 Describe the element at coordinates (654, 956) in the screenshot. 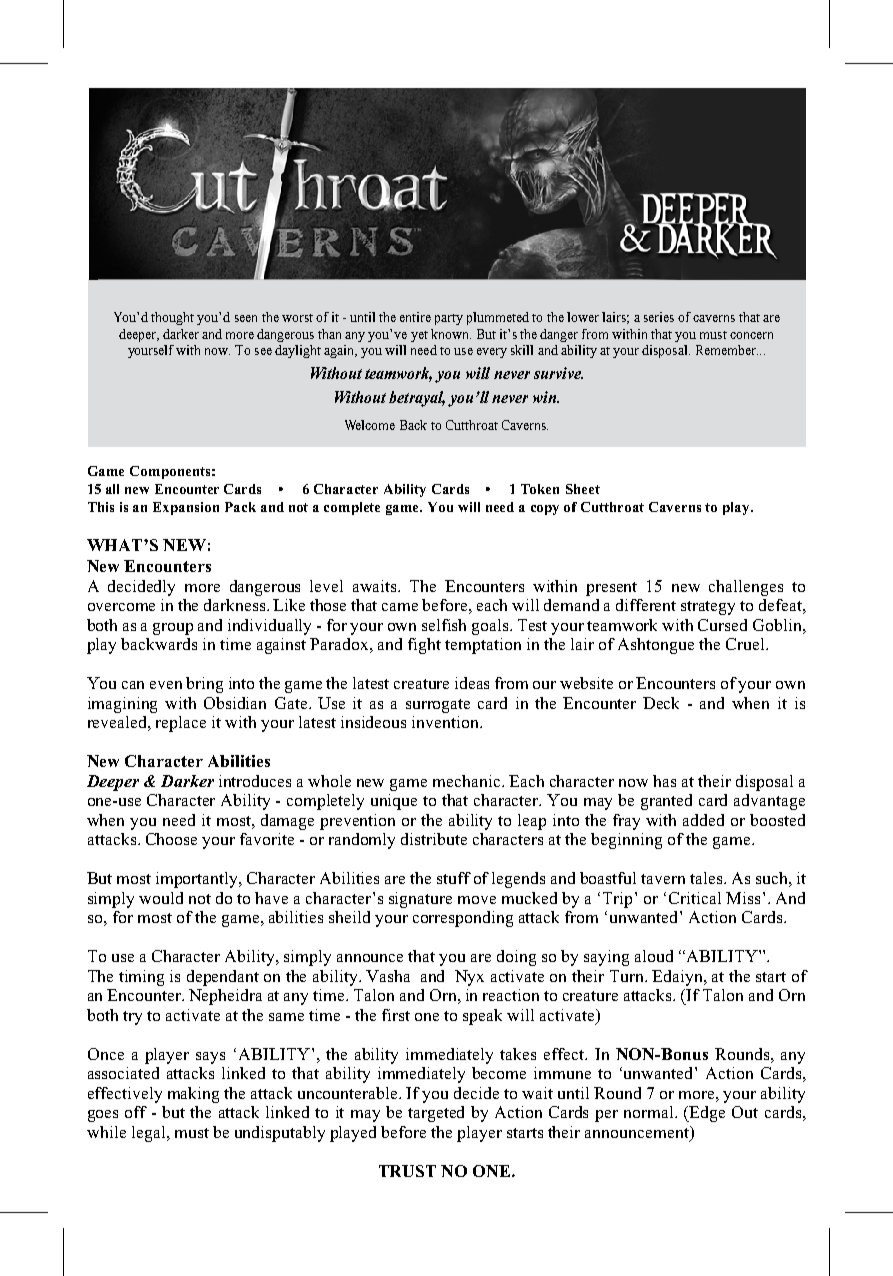

I see `aloud` at that location.
